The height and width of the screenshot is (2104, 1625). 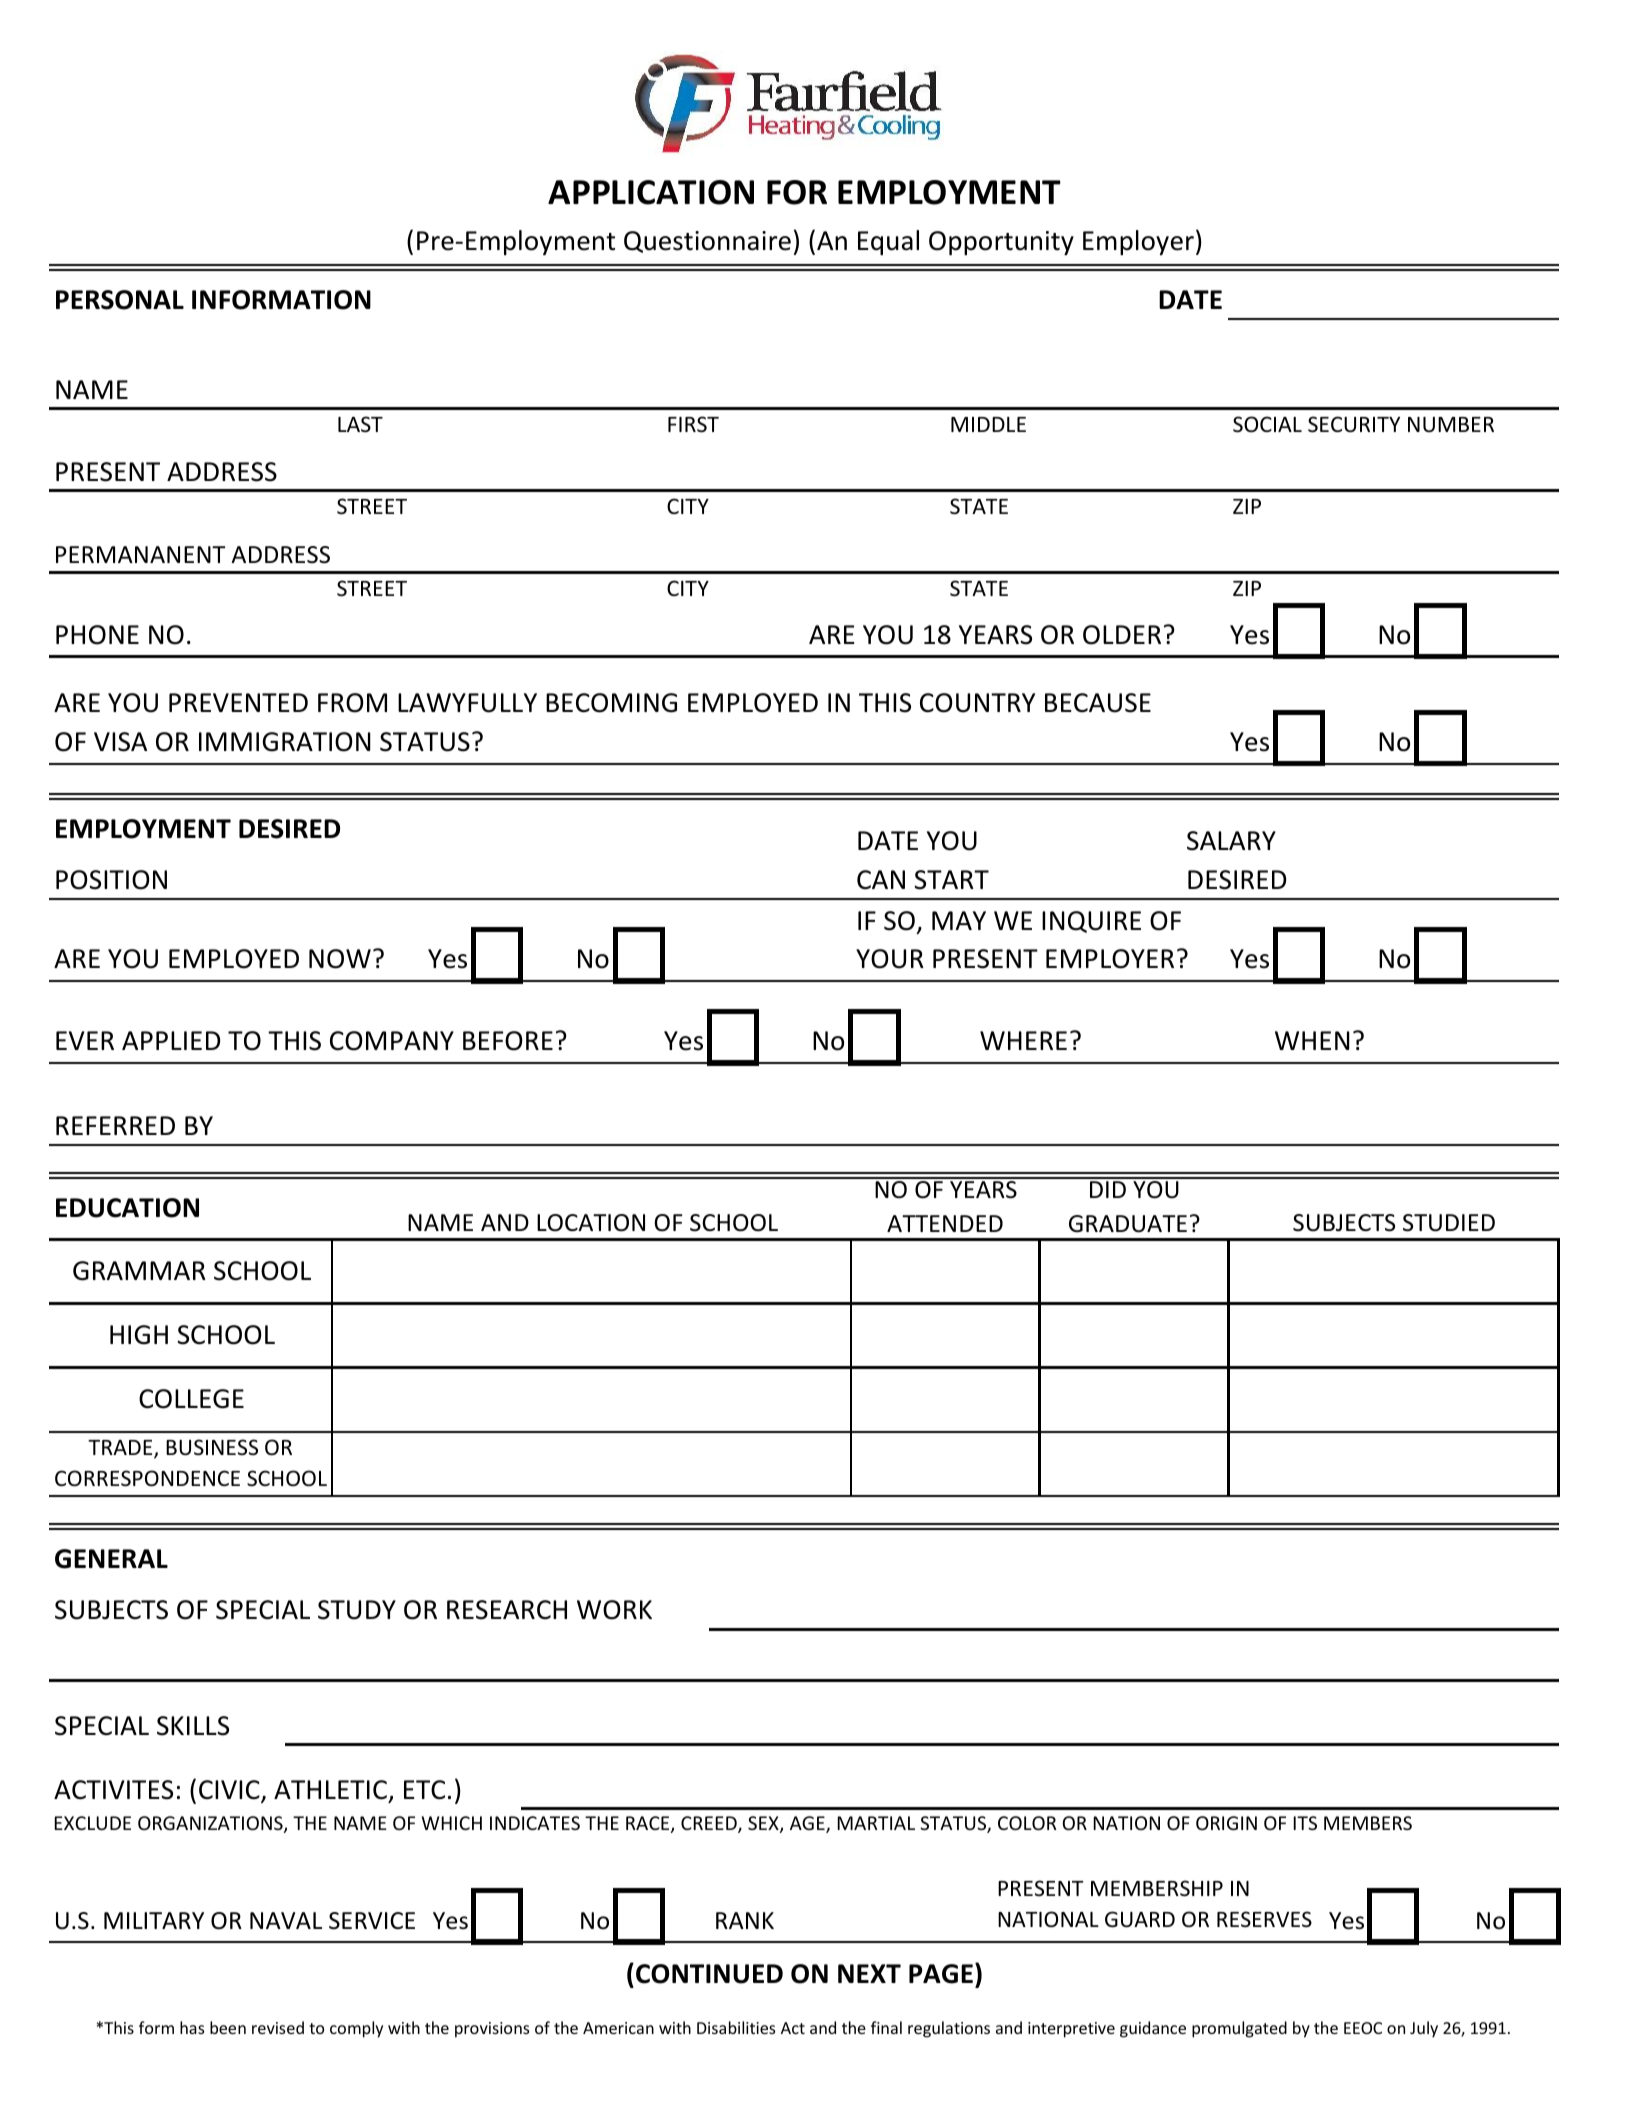 I want to click on Questionnaire, so click(x=707, y=242).
